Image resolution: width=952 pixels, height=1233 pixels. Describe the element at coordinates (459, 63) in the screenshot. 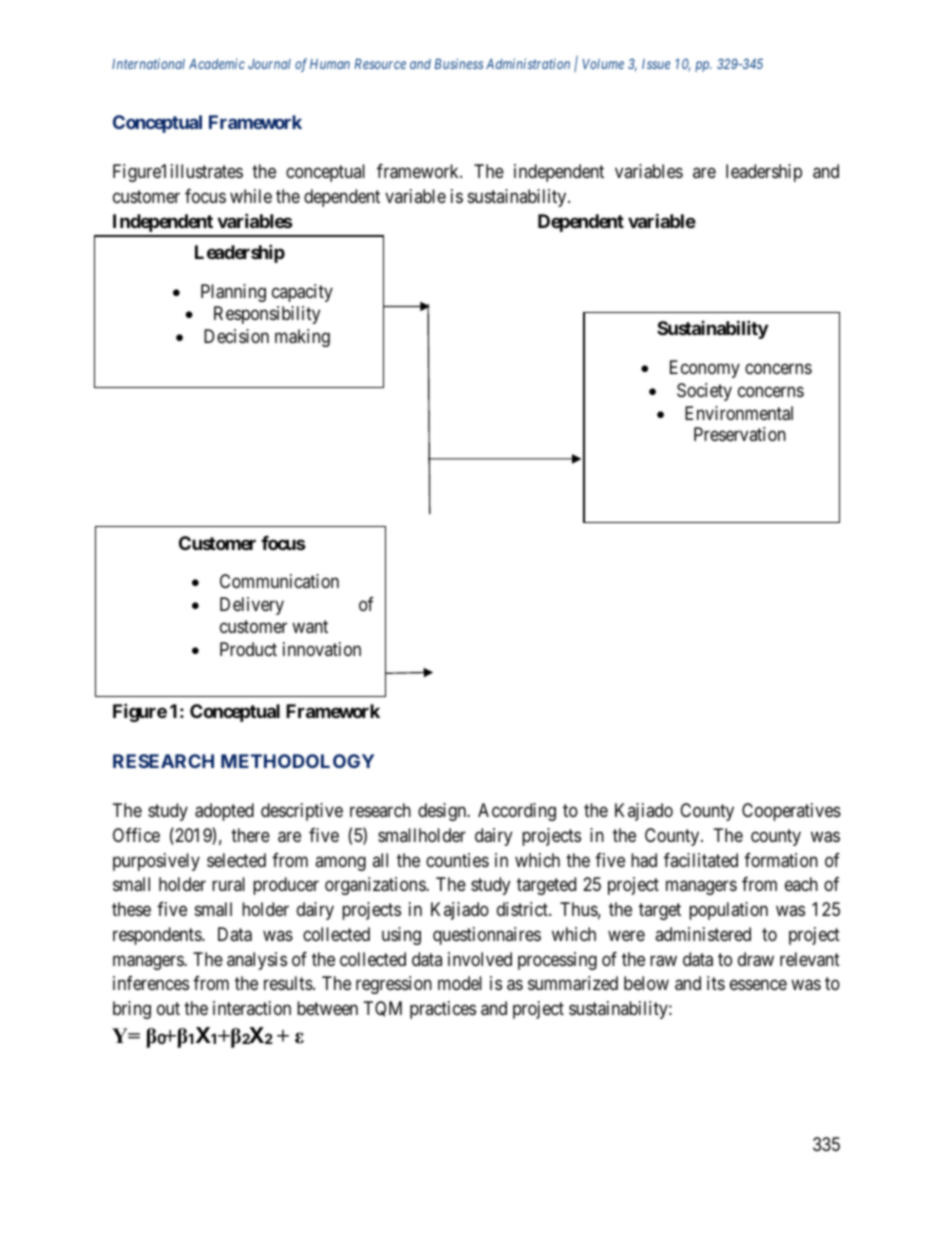

I see `Business` at that location.
